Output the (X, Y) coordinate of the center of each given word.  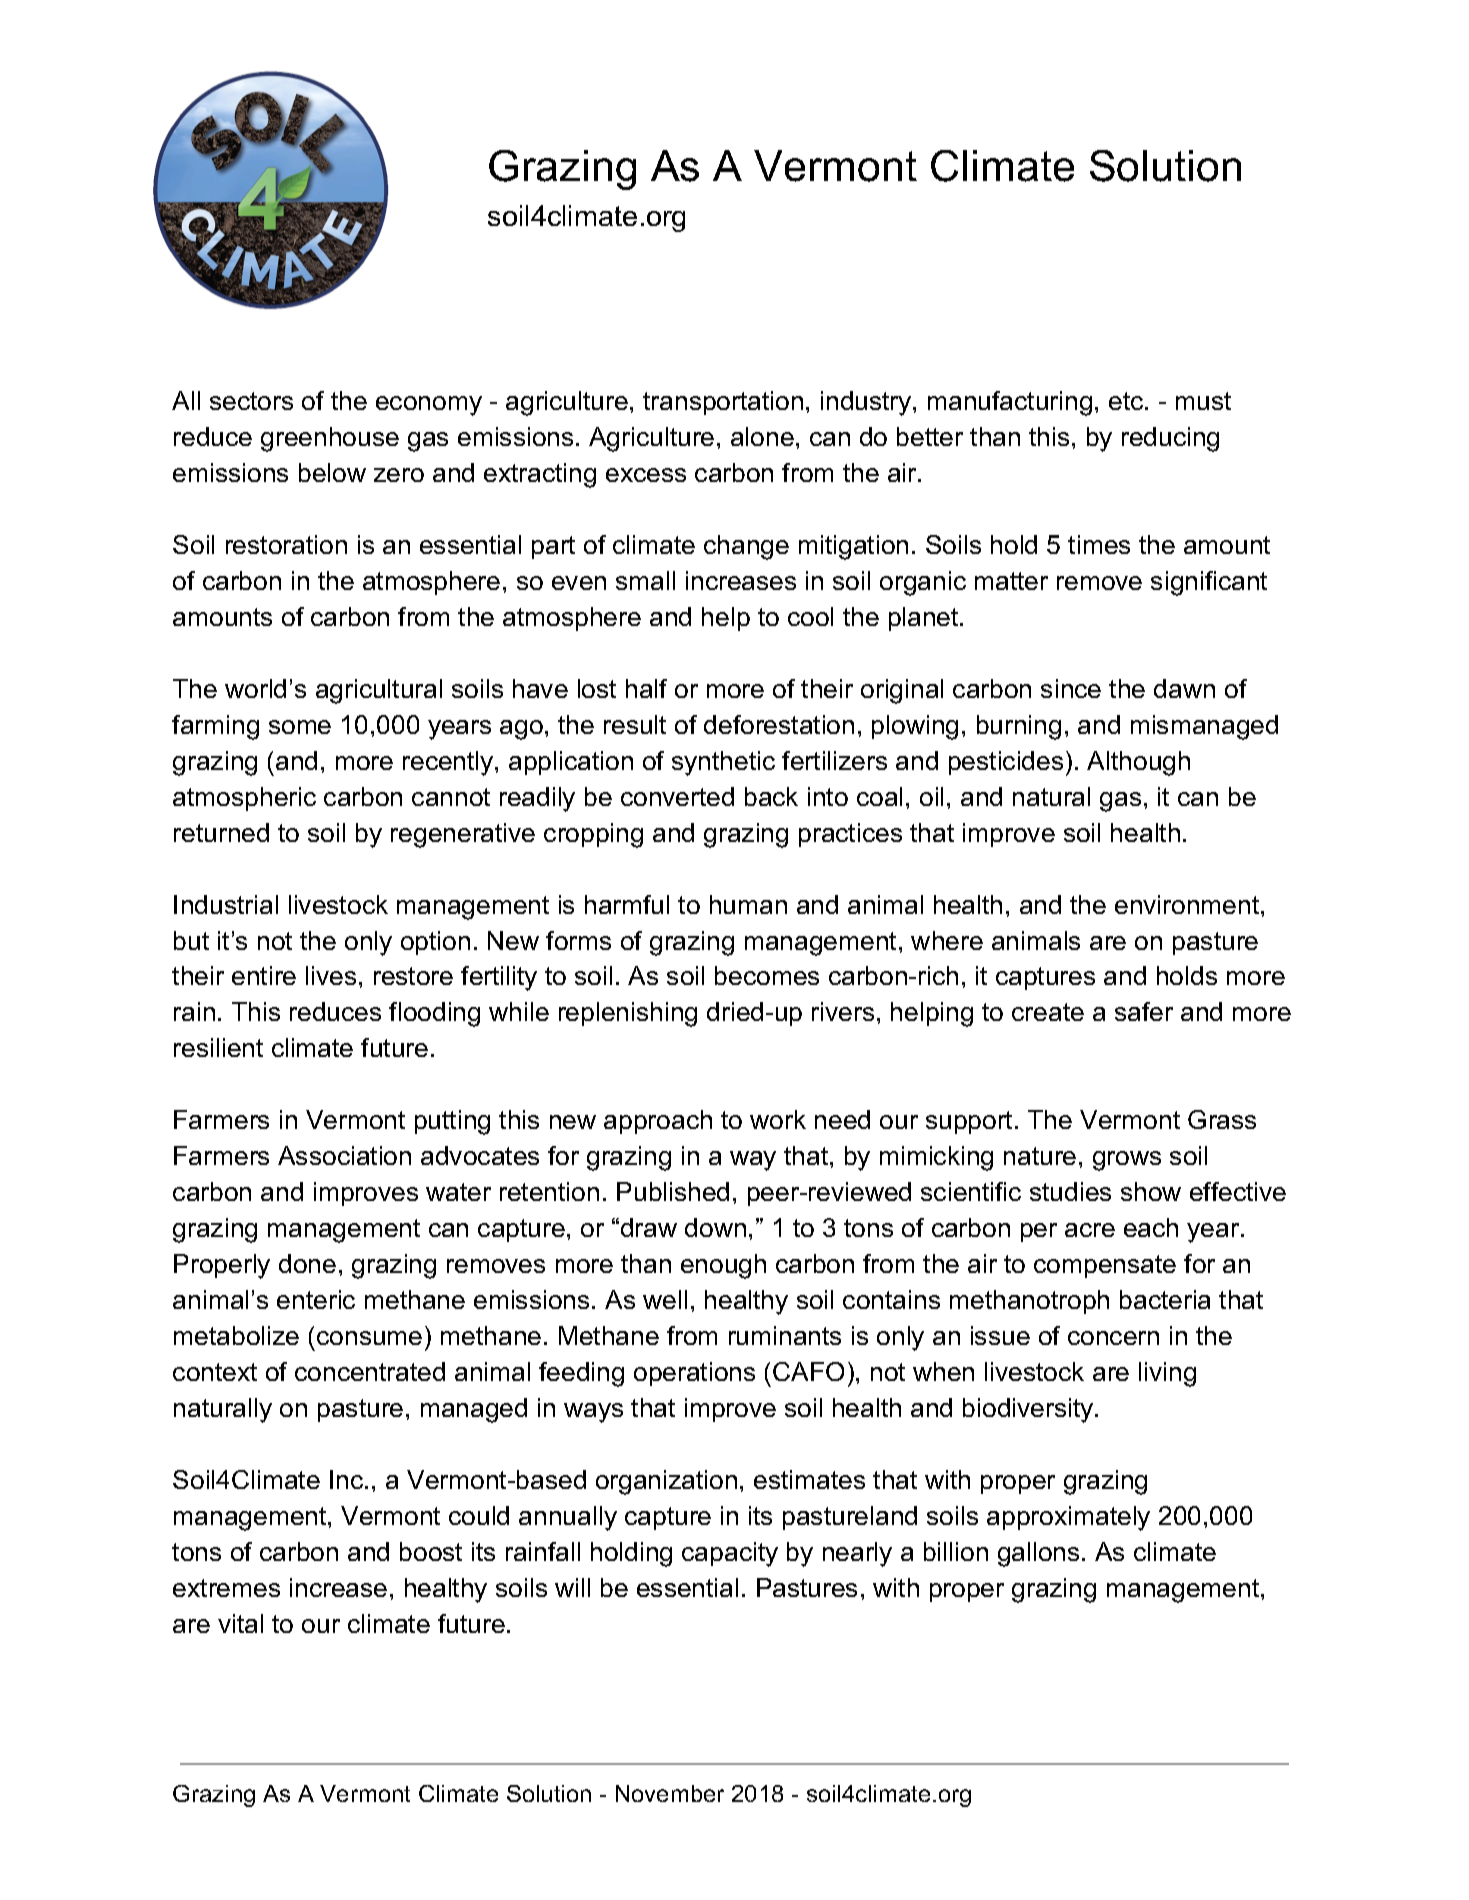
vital (240, 1623)
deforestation (779, 724)
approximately (1068, 1518)
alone (762, 436)
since (1071, 688)
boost (431, 1551)
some (300, 727)
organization (666, 1482)
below (332, 472)
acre (1090, 1230)
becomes (767, 975)
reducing (1170, 439)
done (307, 1263)
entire (264, 975)
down (715, 1227)
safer (1144, 1011)
